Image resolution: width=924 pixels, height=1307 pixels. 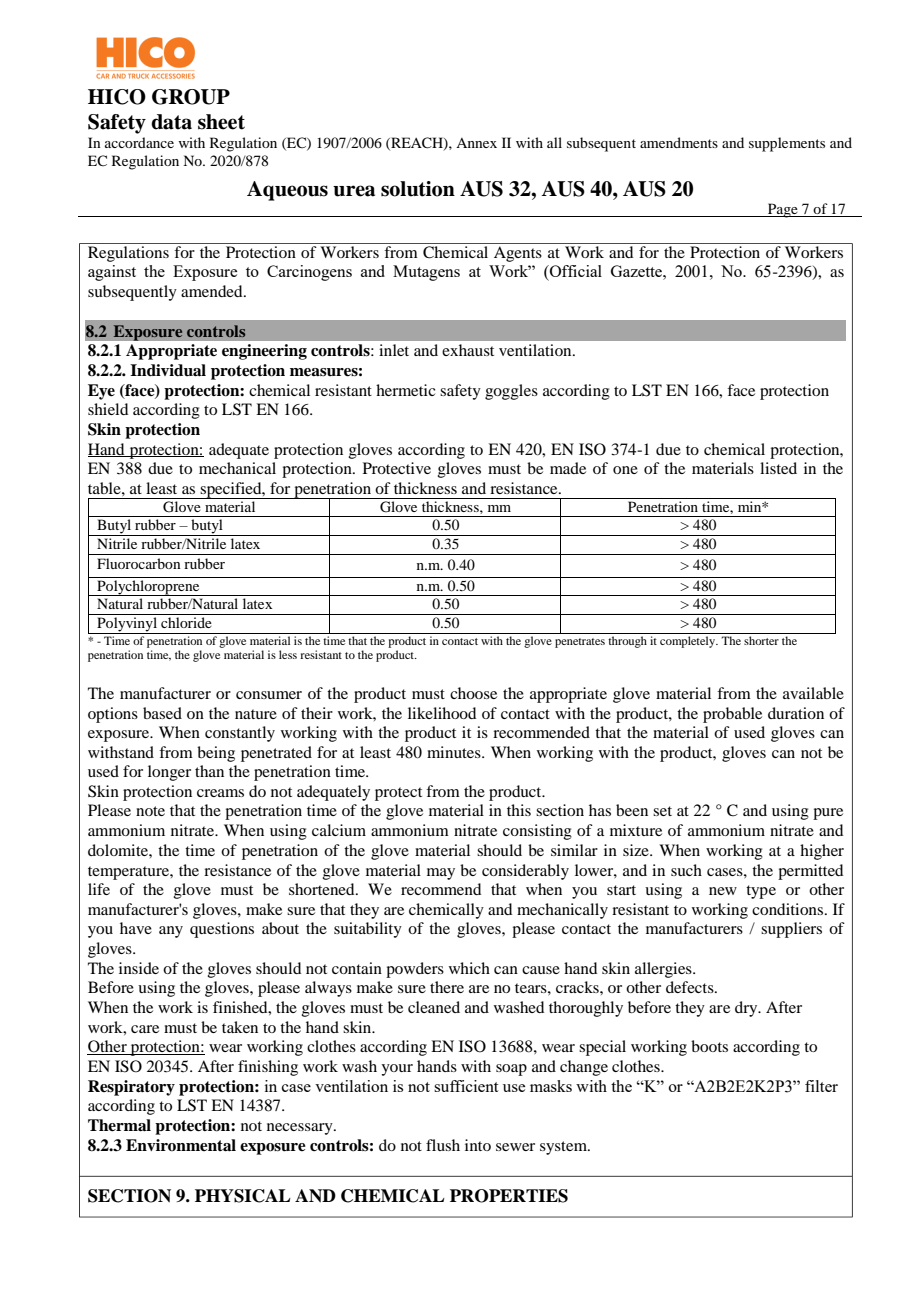 What do you see at coordinates (108, 409) in the image?
I see `shield` at bounding box center [108, 409].
